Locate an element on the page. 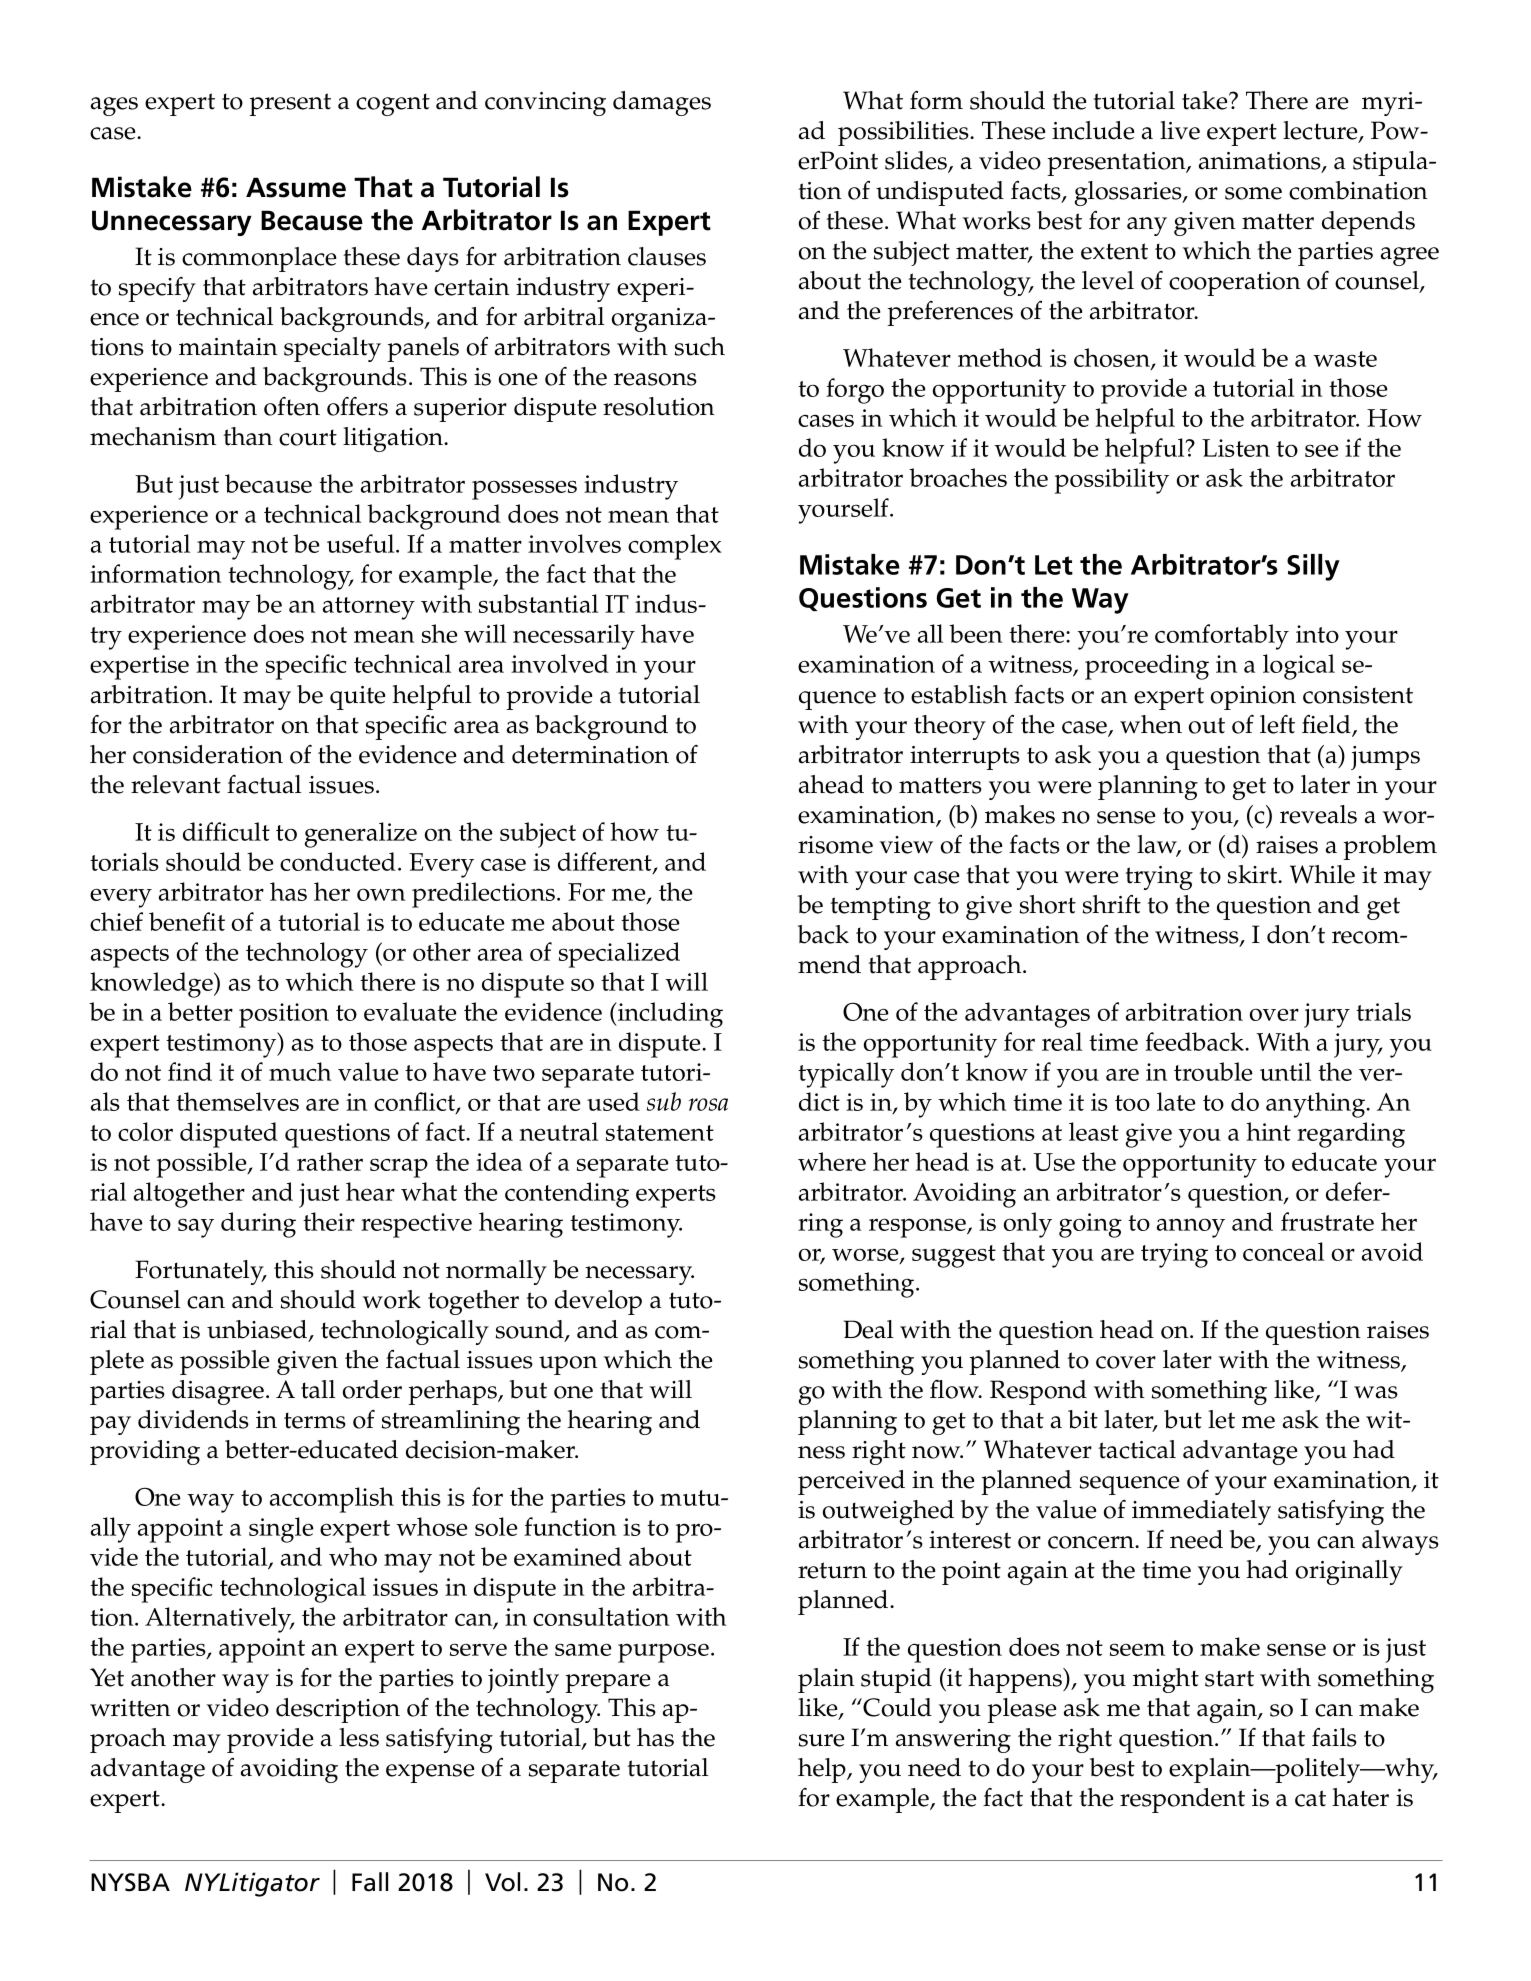 Image resolution: width=1531 pixels, height=1981 pixels. live is located at coordinates (1180, 130).
